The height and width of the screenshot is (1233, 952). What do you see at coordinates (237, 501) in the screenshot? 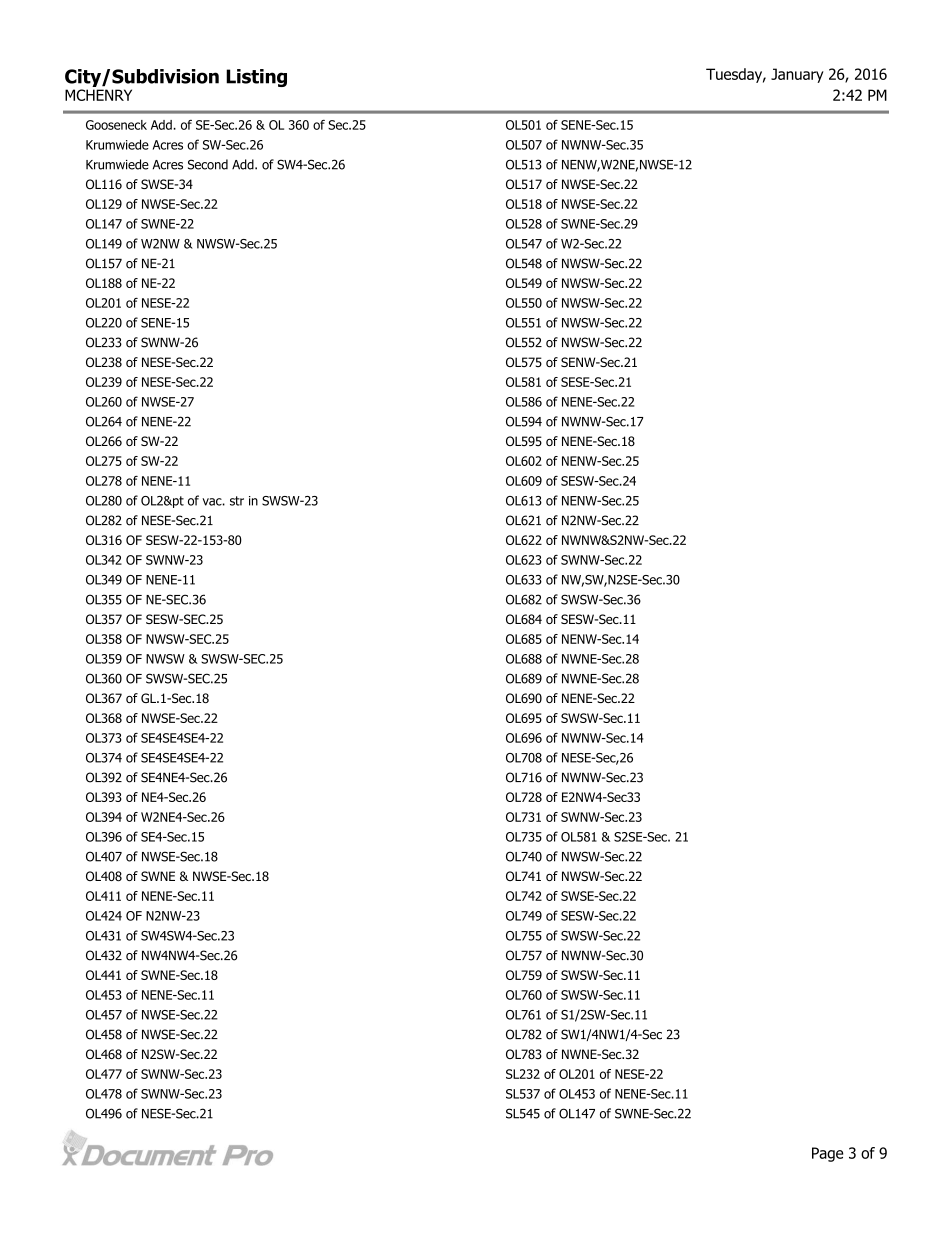
I see `str` at bounding box center [237, 501].
